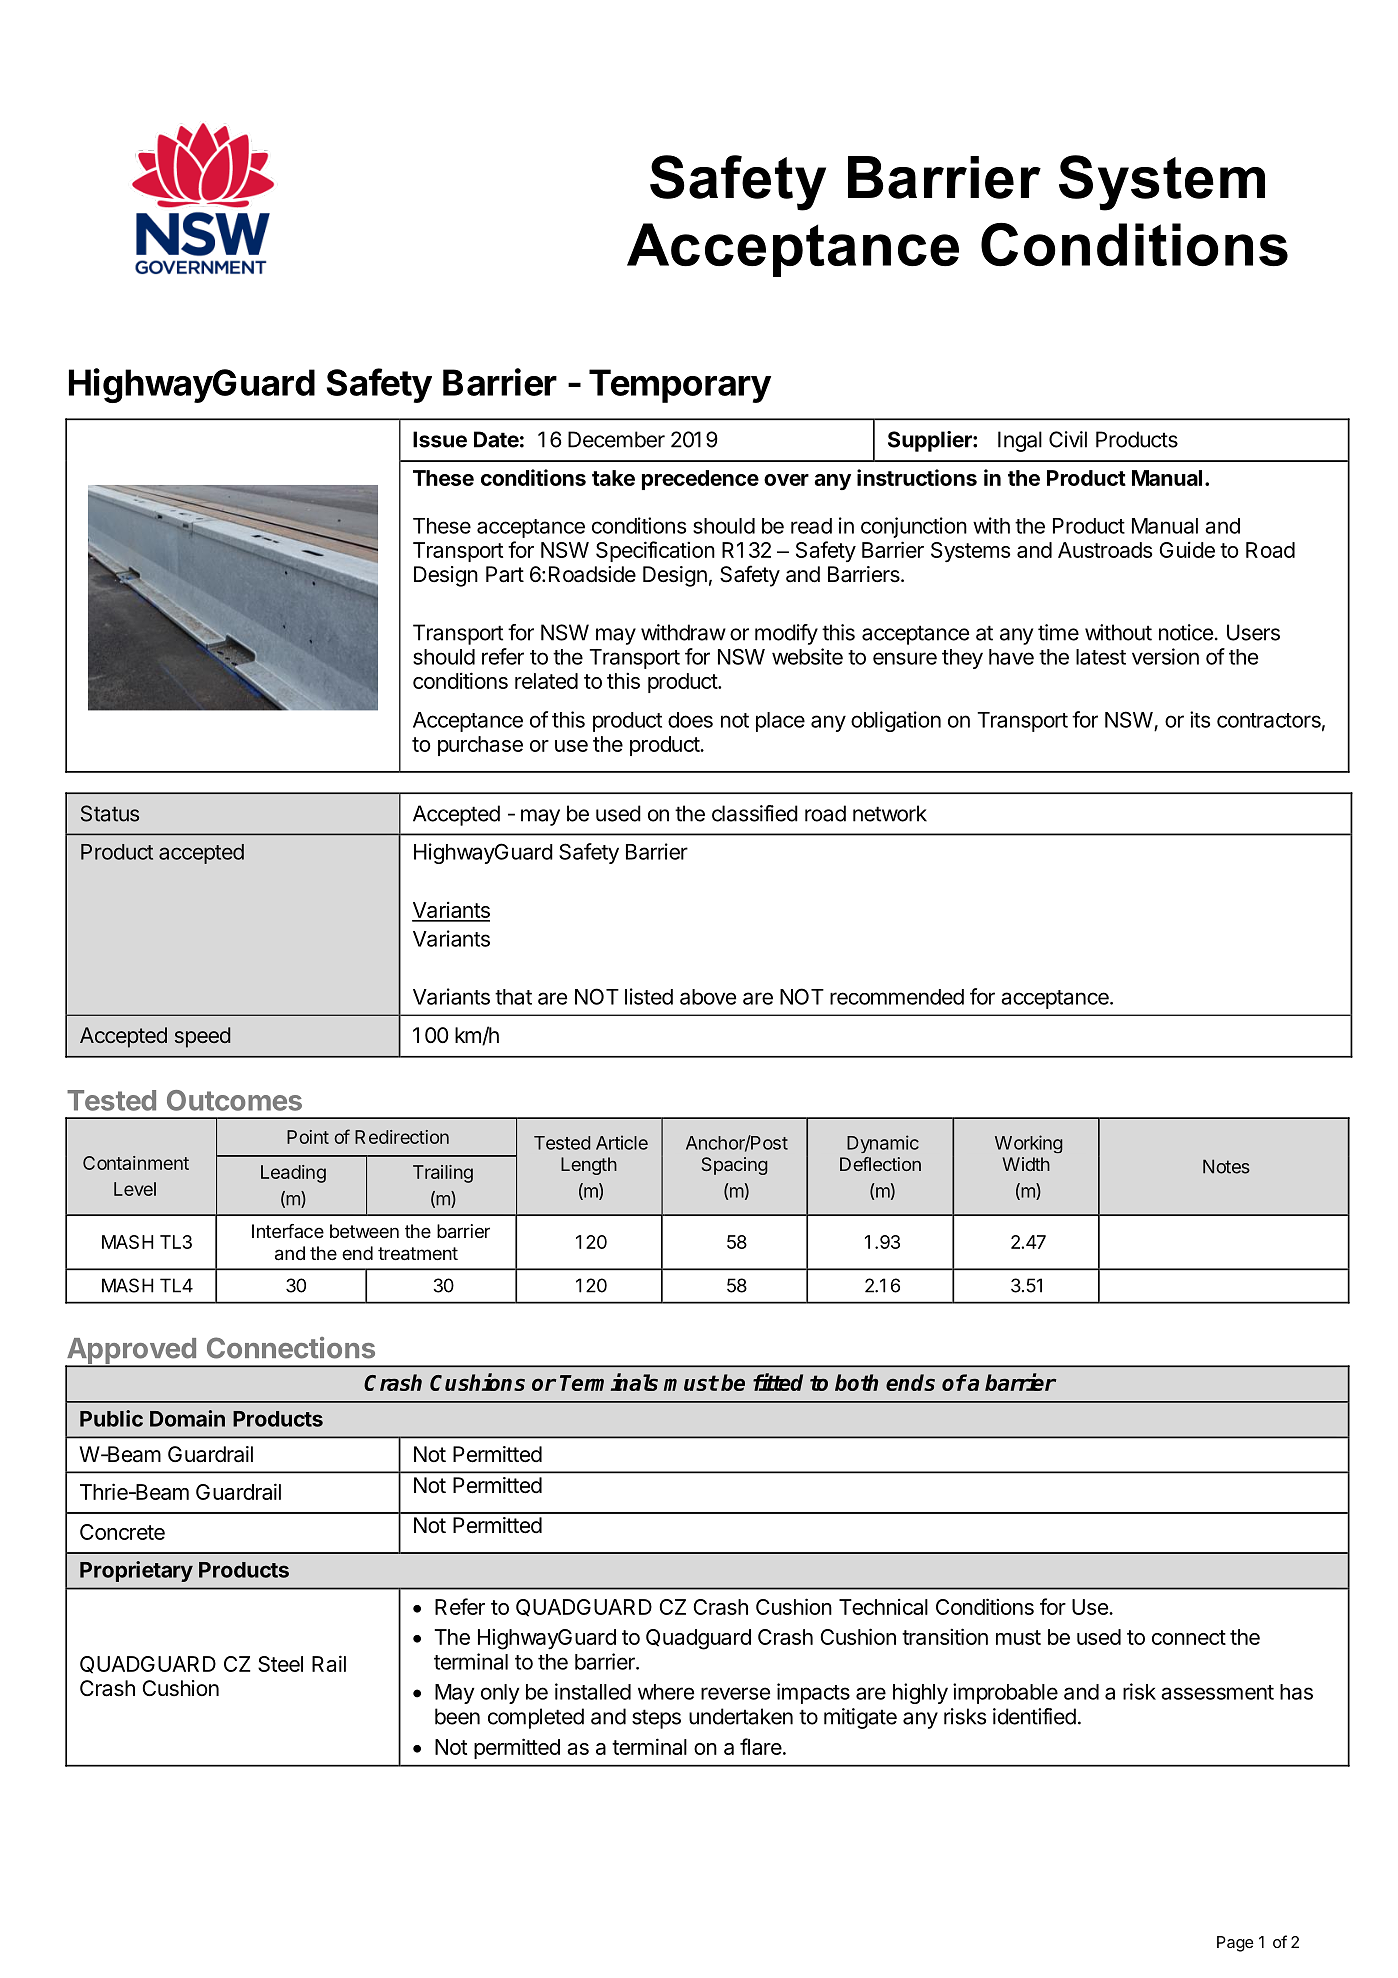  I want to click on been, so click(457, 1716).
